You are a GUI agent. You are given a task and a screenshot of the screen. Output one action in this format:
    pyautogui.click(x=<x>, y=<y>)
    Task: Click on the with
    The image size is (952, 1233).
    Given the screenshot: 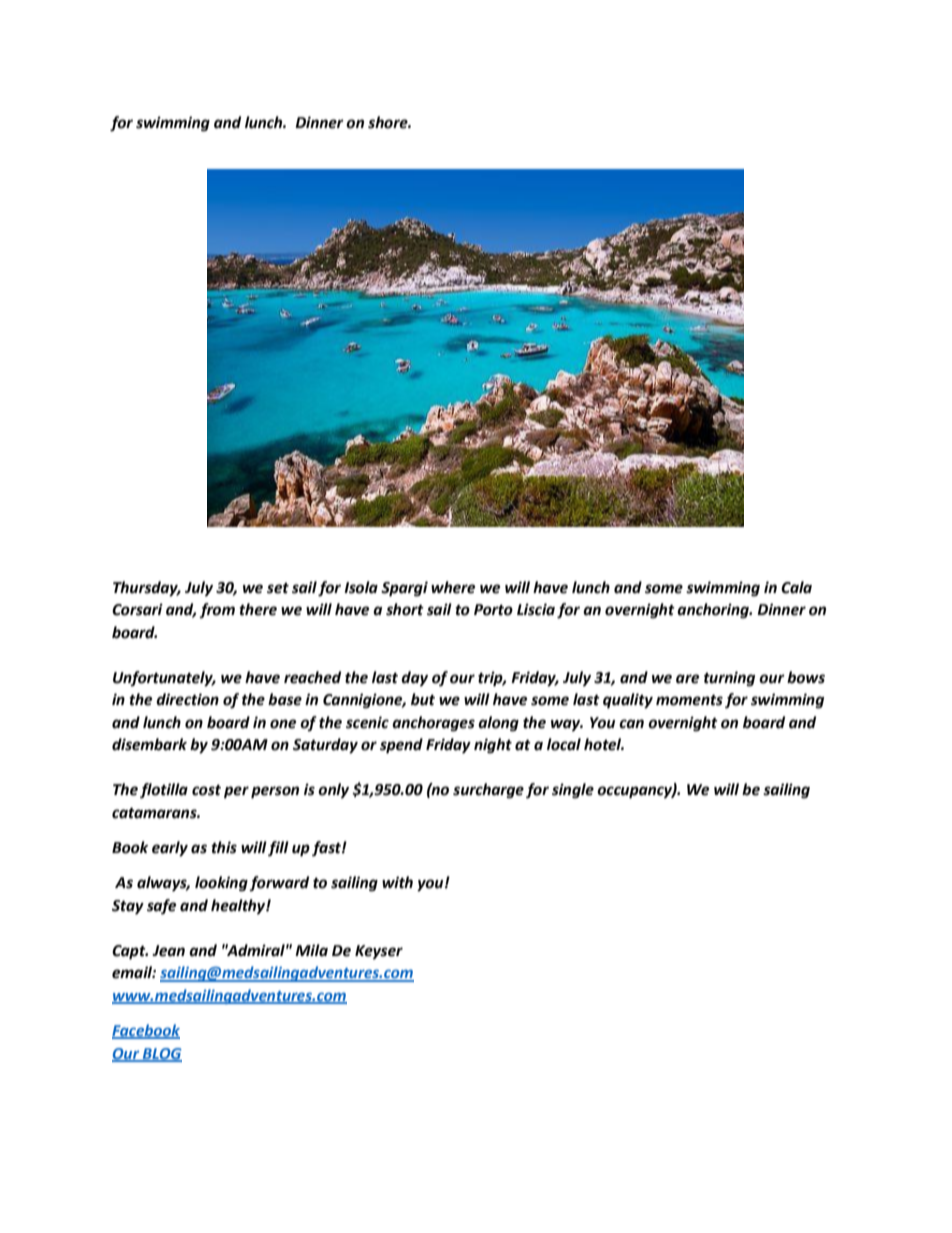 What is the action you would take?
    pyautogui.click(x=397, y=882)
